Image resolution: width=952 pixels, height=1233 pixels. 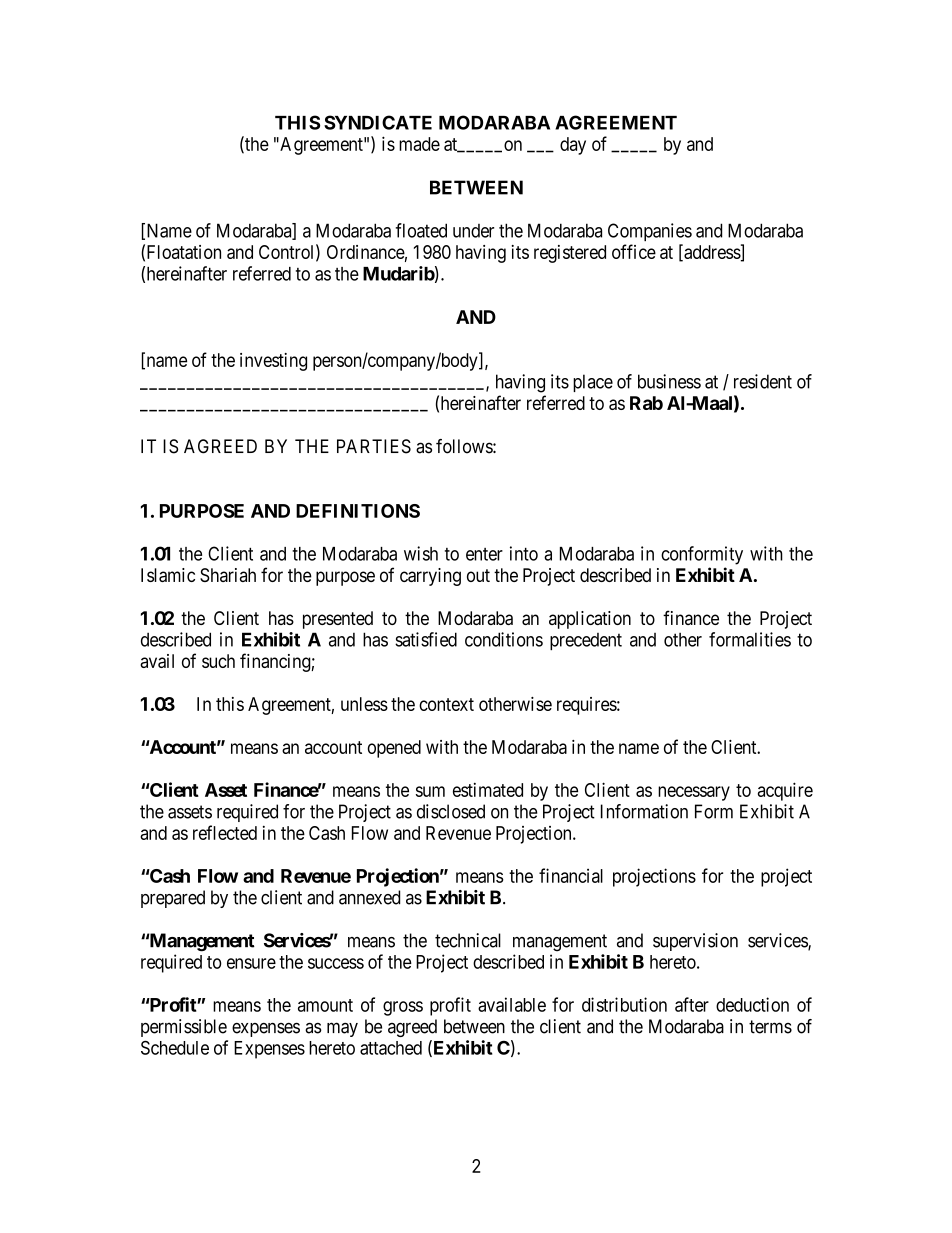 I want to click on made, so click(x=419, y=144).
